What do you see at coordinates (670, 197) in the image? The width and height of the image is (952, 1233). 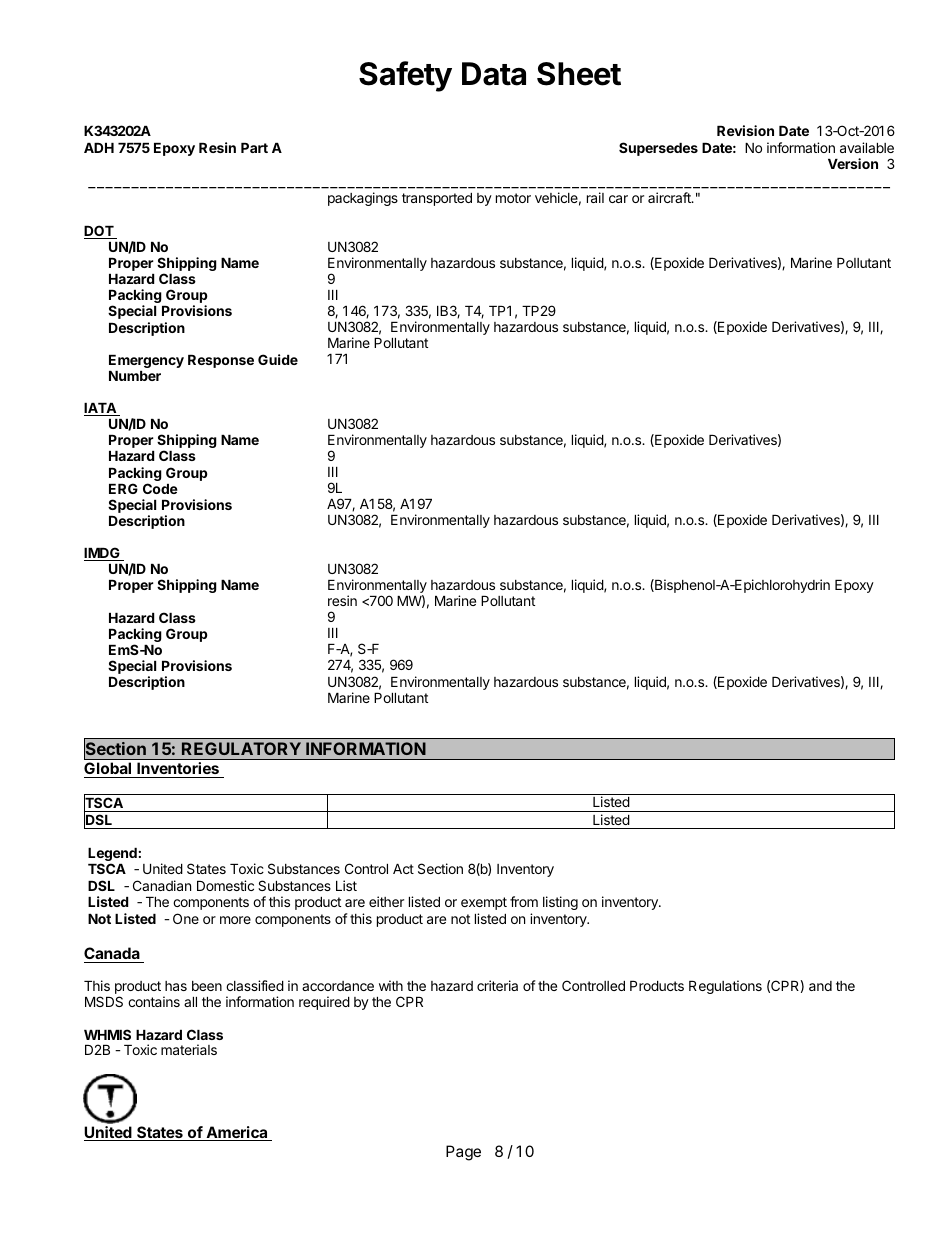 I see `aircraft` at bounding box center [670, 197].
